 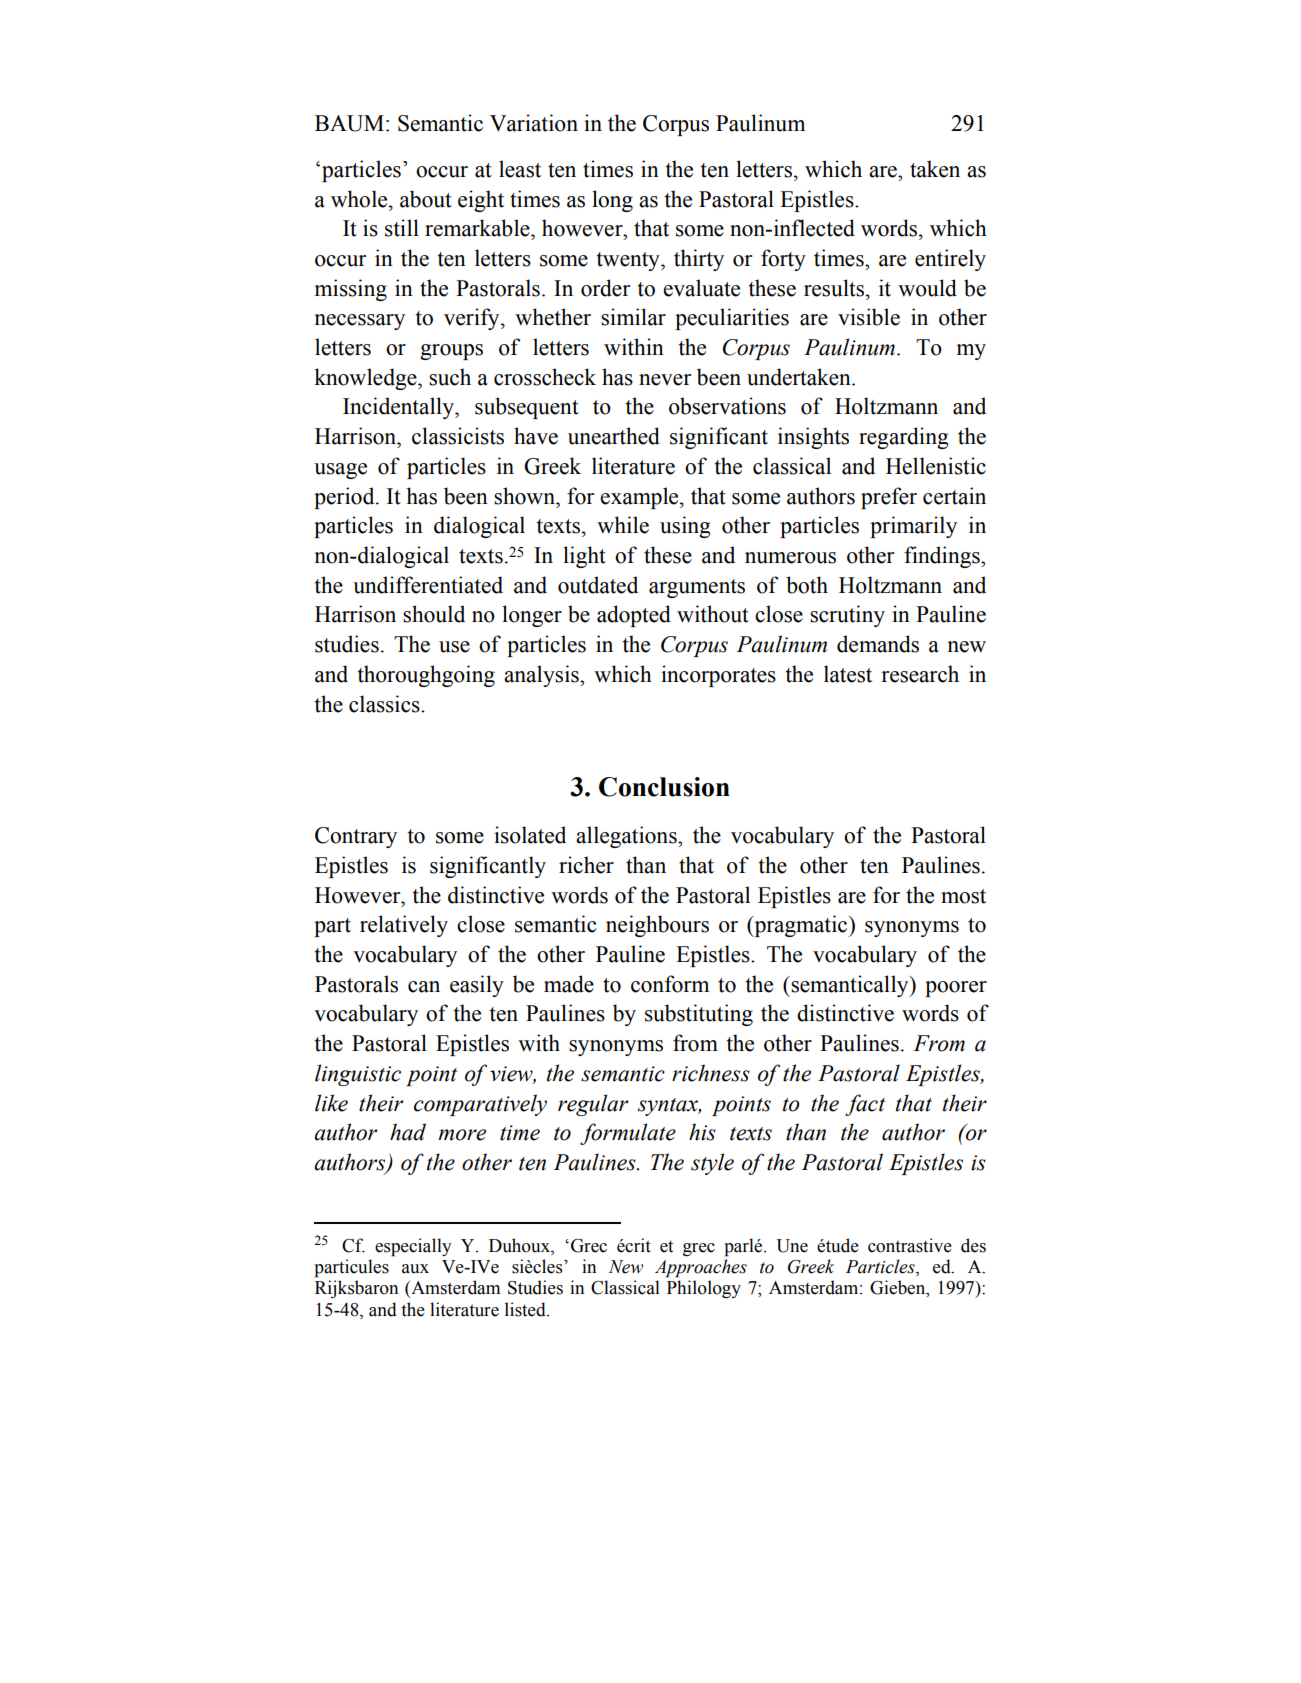 What do you see at coordinates (415, 1269) in the document?
I see `aux` at bounding box center [415, 1269].
